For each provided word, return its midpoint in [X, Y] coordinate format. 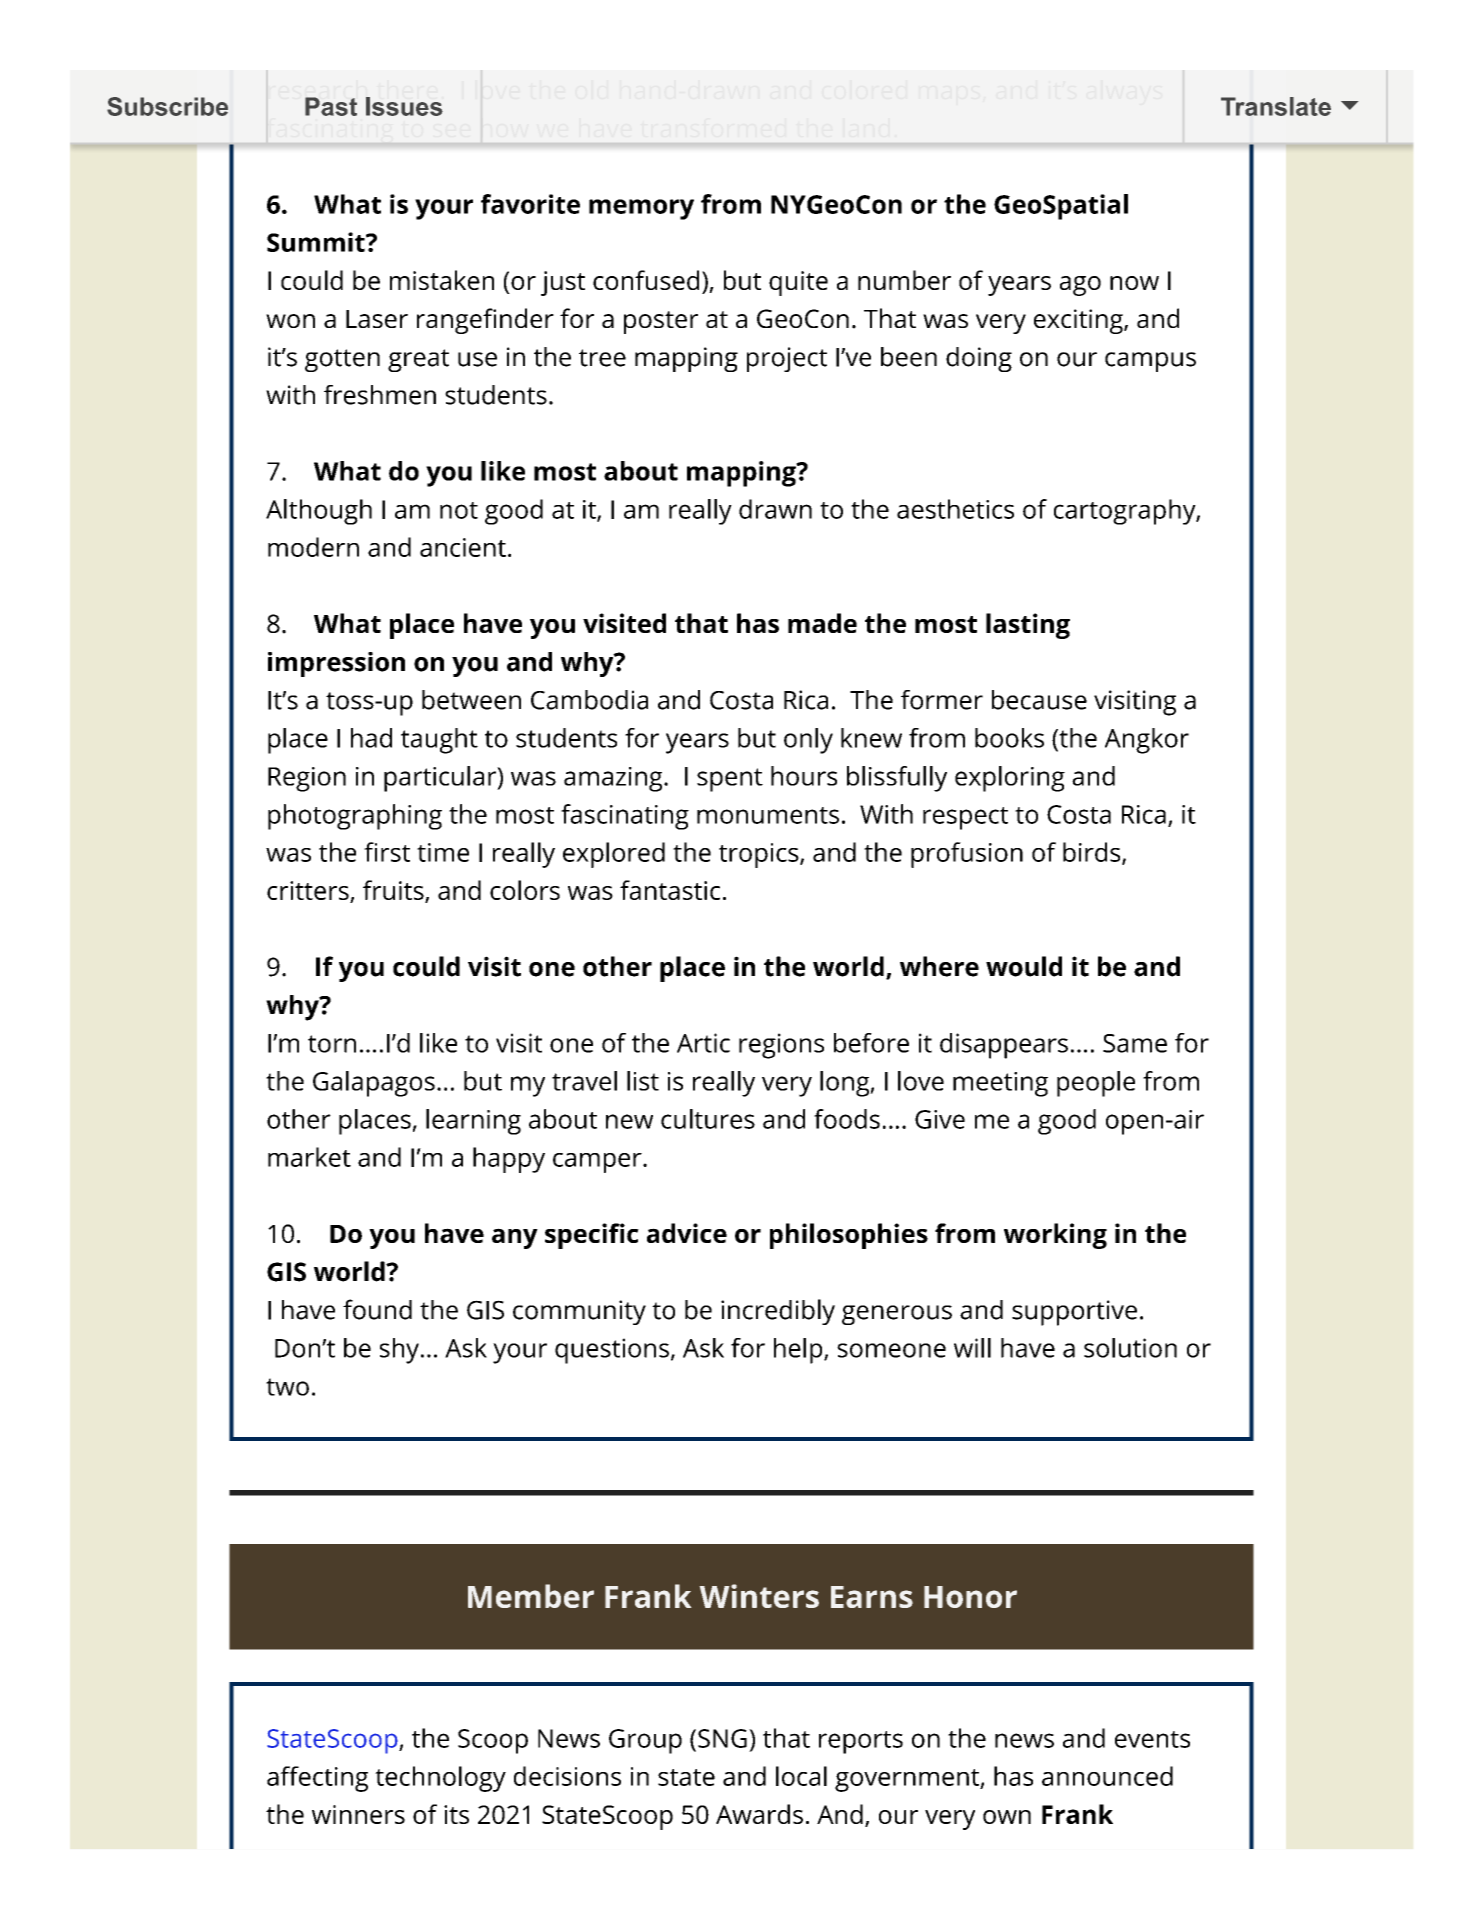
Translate [1276, 106]
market [309, 1157]
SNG [722, 1738]
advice [687, 1233]
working [1055, 1236]
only [808, 741]
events [1152, 1739]
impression [336, 664]
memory [641, 209]
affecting [317, 1779]
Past [331, 106]
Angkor [1147, 741]
